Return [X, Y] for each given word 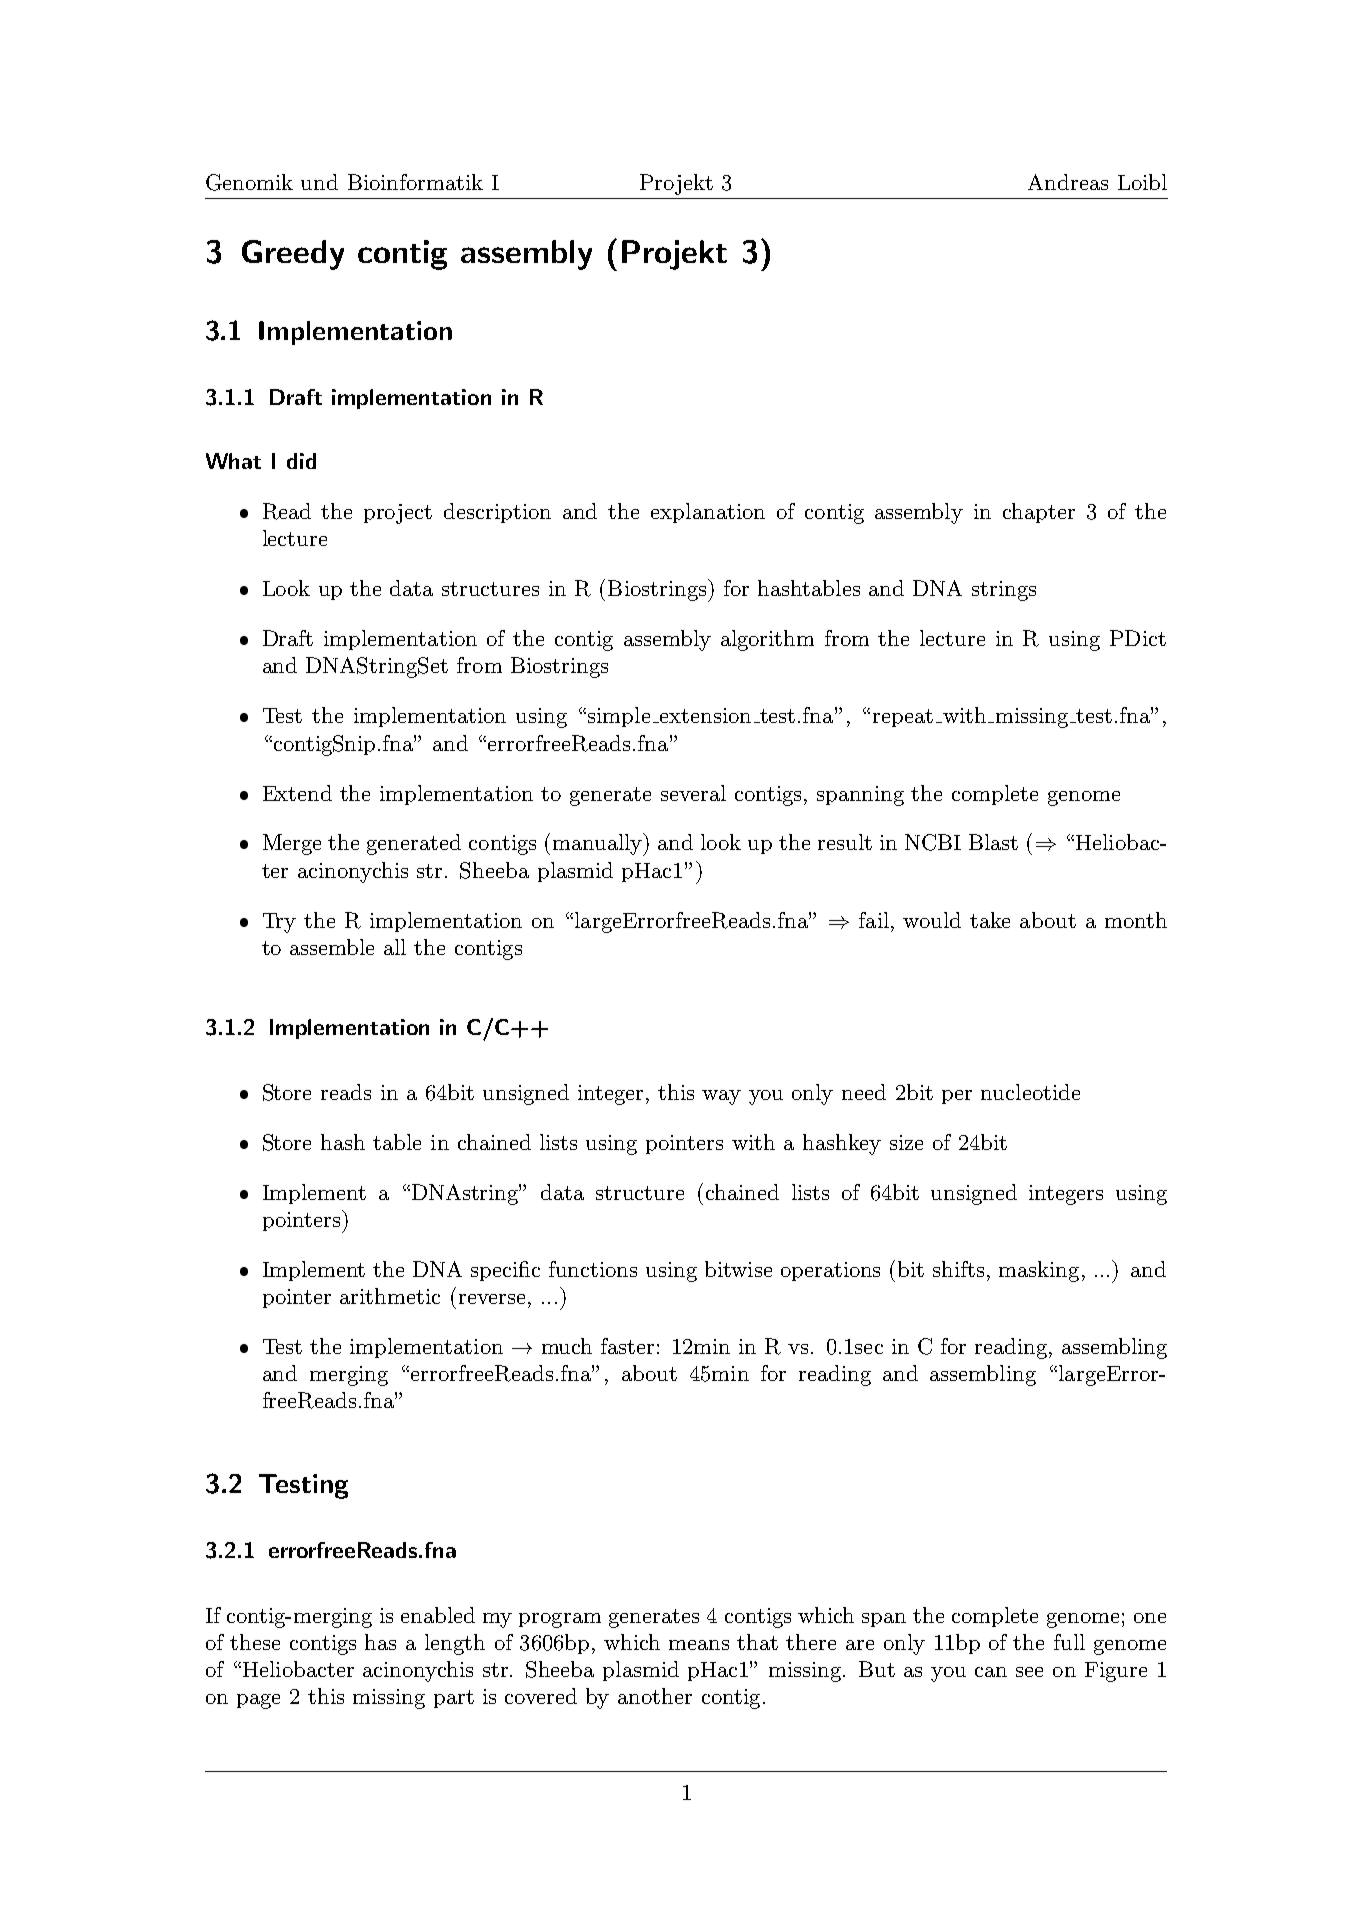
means [699, 1645]
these [255, 1642]
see [1029, 1672]
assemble [332, 947]
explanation [708, 513]
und [319, 182]
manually [599, 844]
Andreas [1068, 182]
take [990, 920]
